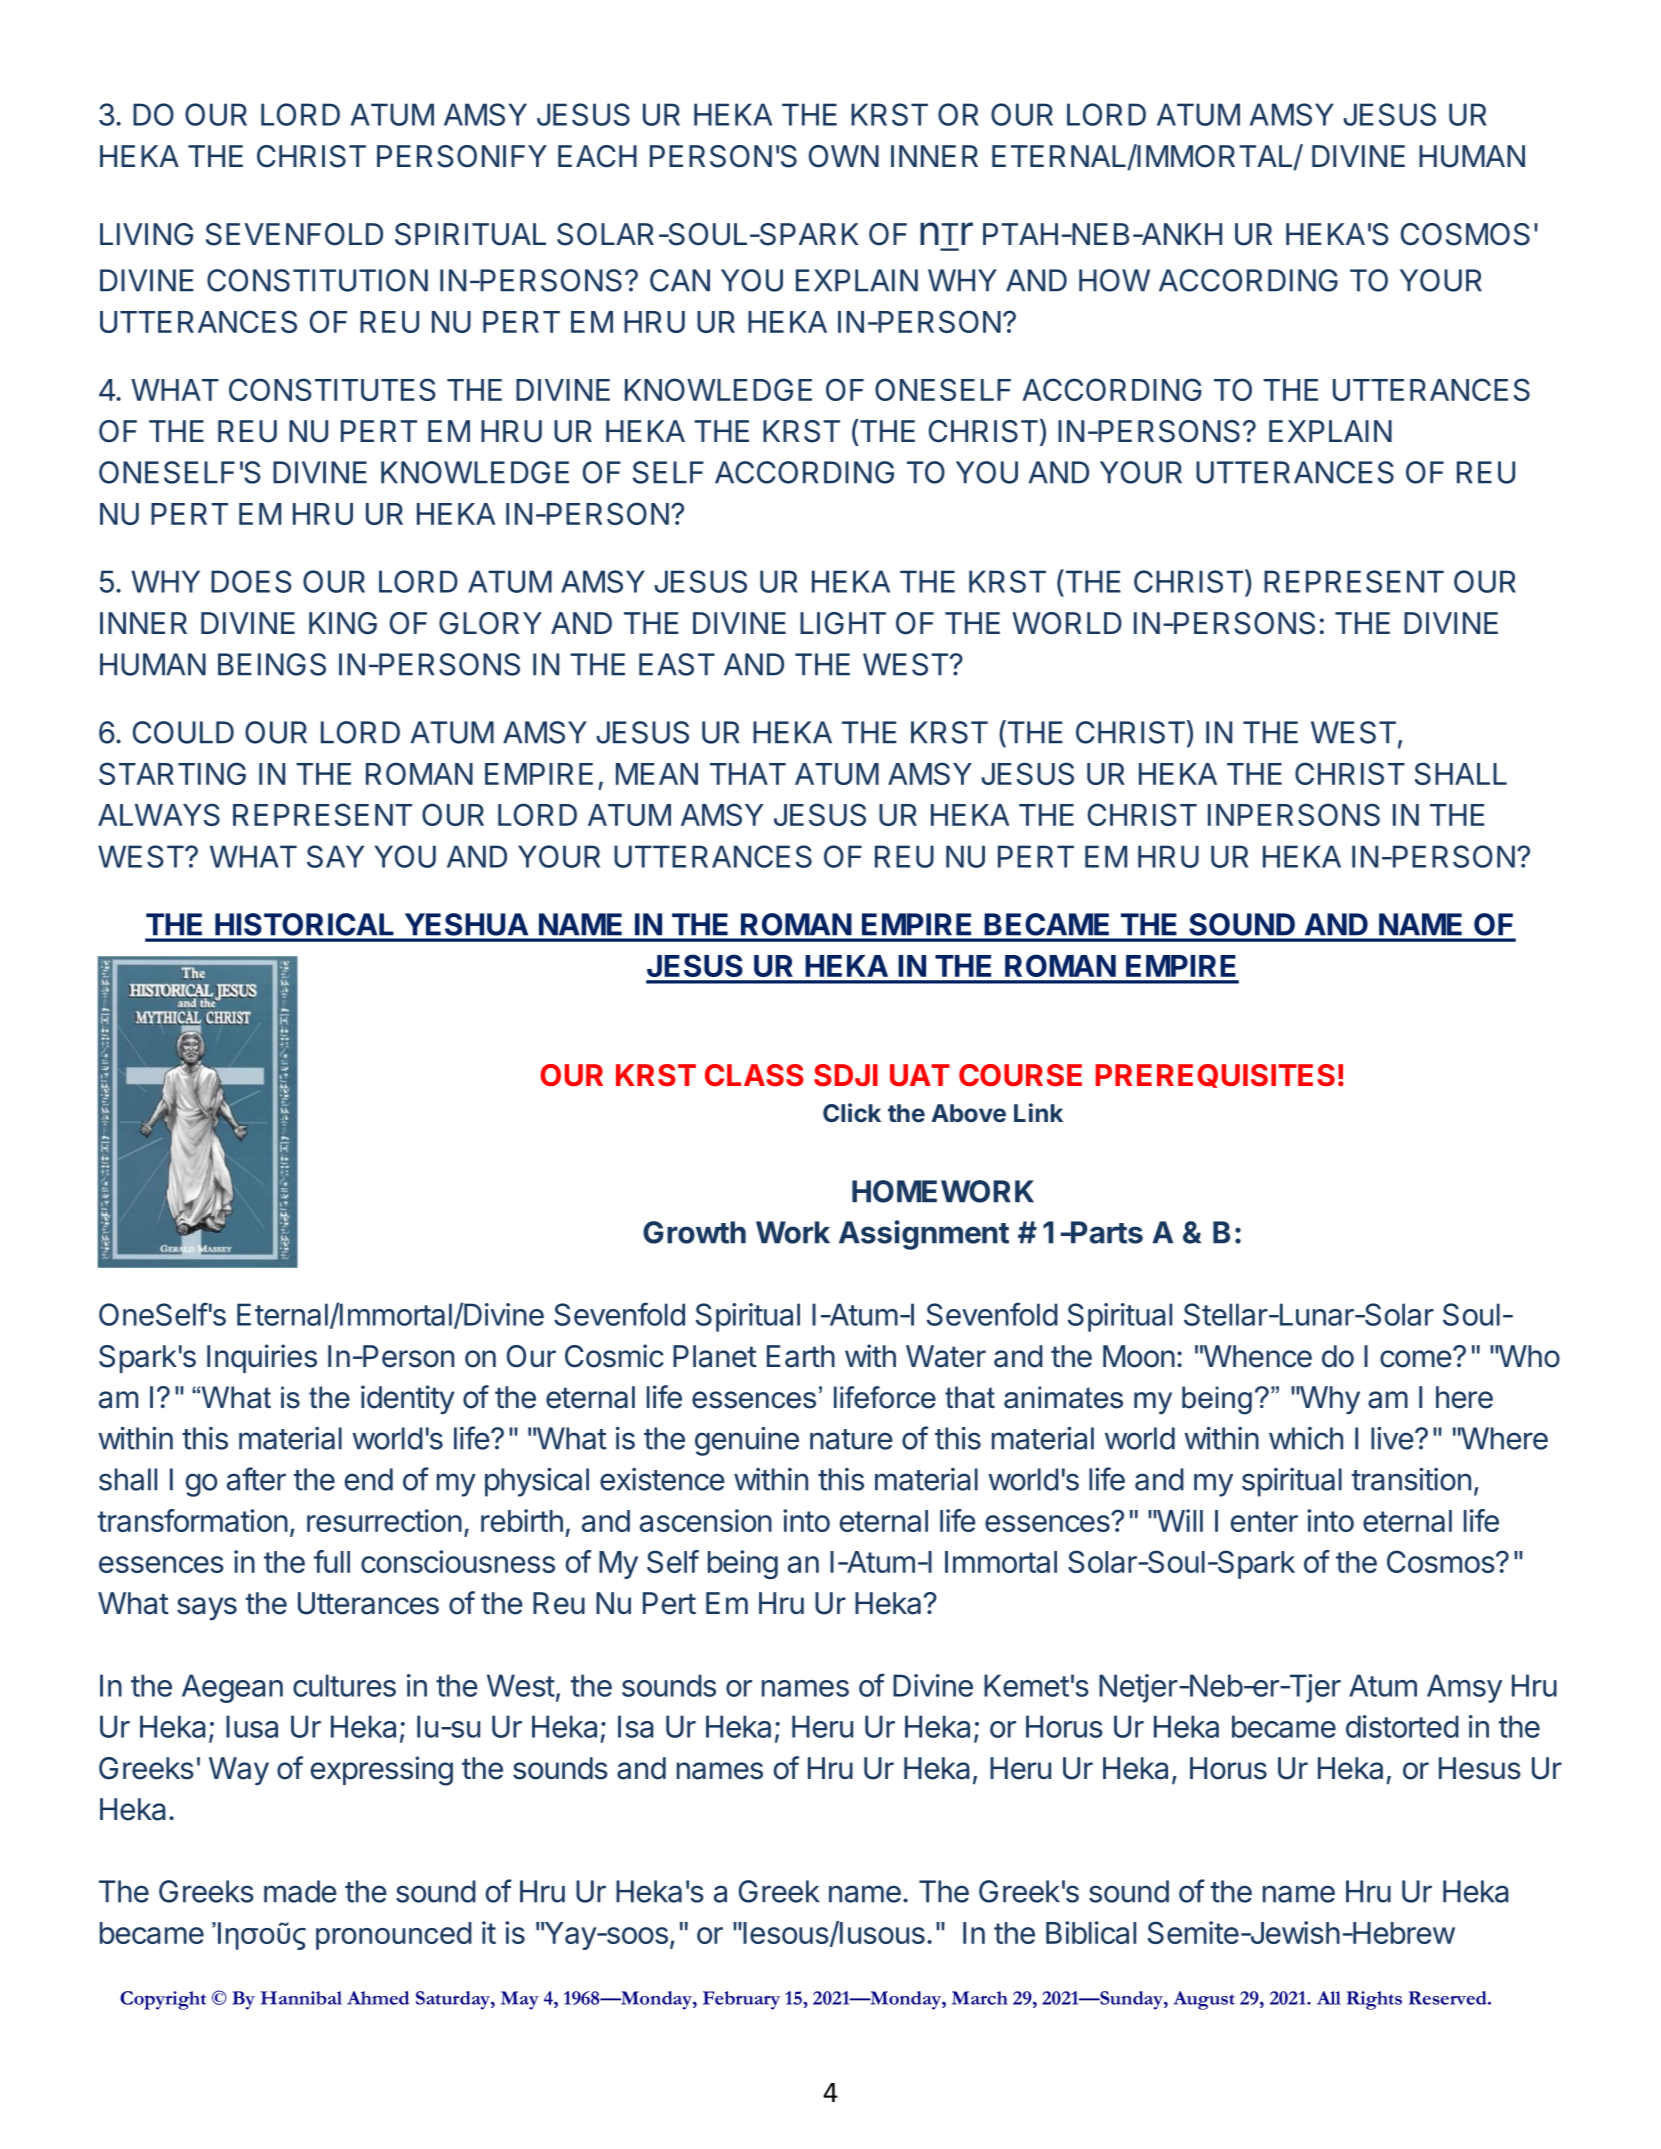 Image resolution: width=1661 pixels, height=2149 pixels. I want to click on ALWAYS, so click(159, 814).
